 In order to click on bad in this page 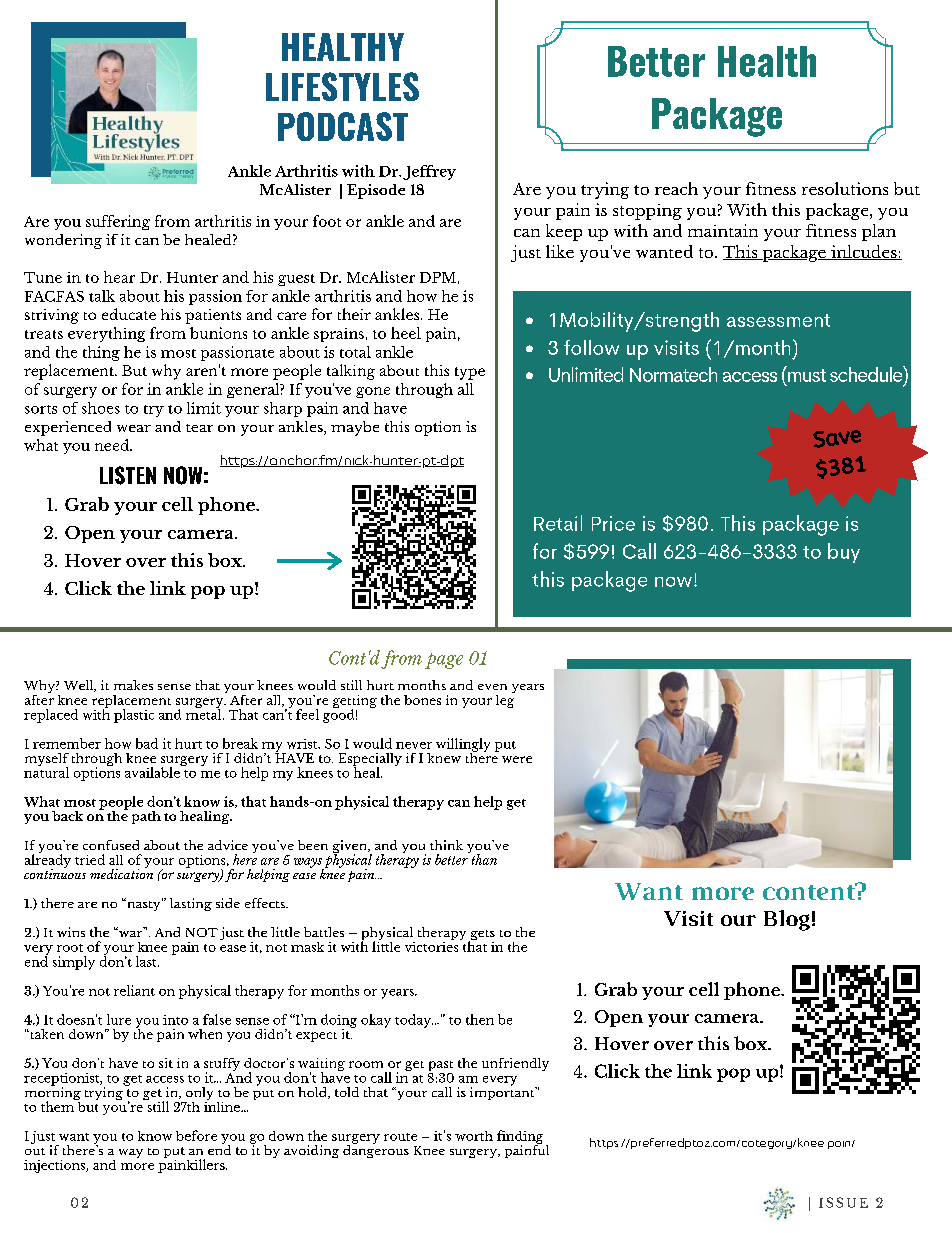, I will do `click(147, 743)`.
